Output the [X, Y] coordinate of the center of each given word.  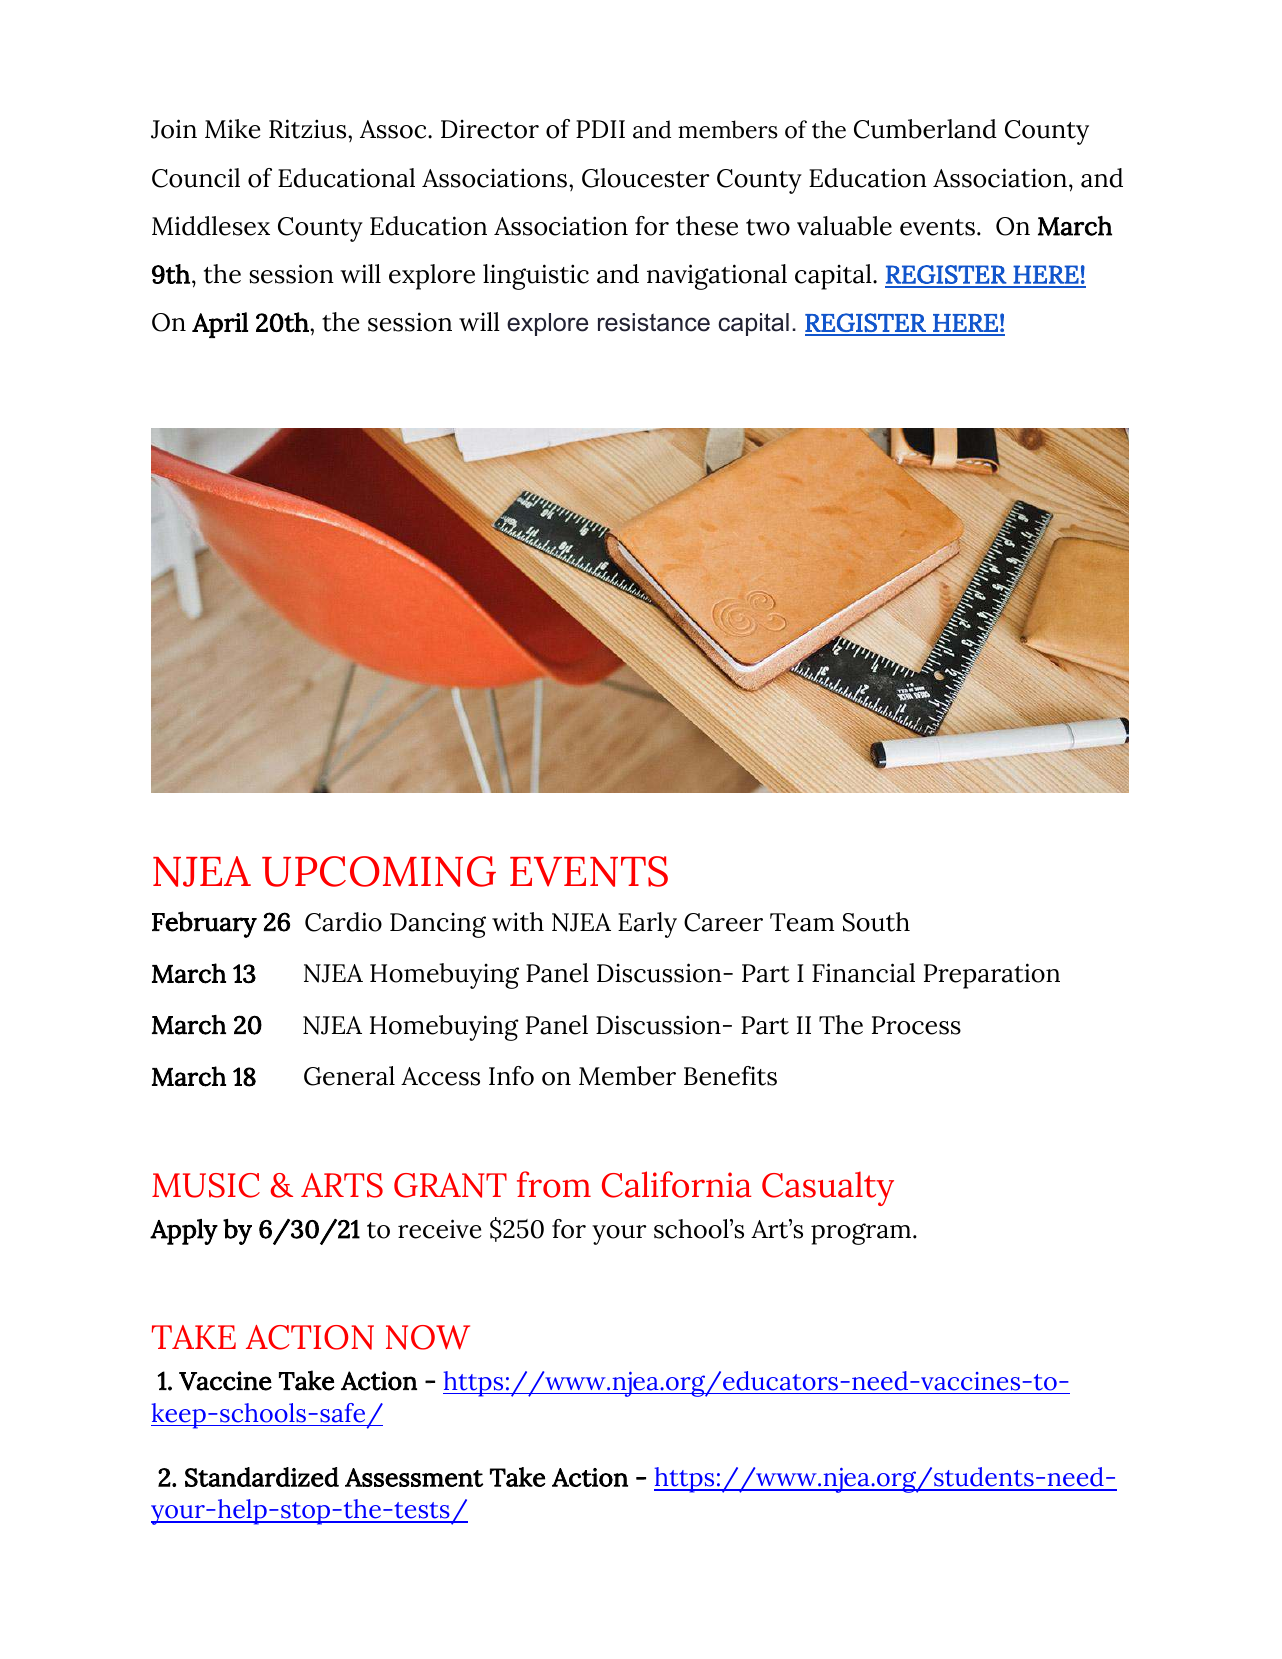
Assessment [414, 1477]
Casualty [828, 1188]
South [876, 922]
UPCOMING [379, 871]
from [554, 1184]
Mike [232, 129]
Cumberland [925, 129]
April [220, 325]
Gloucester [645, 178]
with [518, 922]
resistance [654, 322]
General [349, 1076]
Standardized [262, 1477]
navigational [717, 277]
